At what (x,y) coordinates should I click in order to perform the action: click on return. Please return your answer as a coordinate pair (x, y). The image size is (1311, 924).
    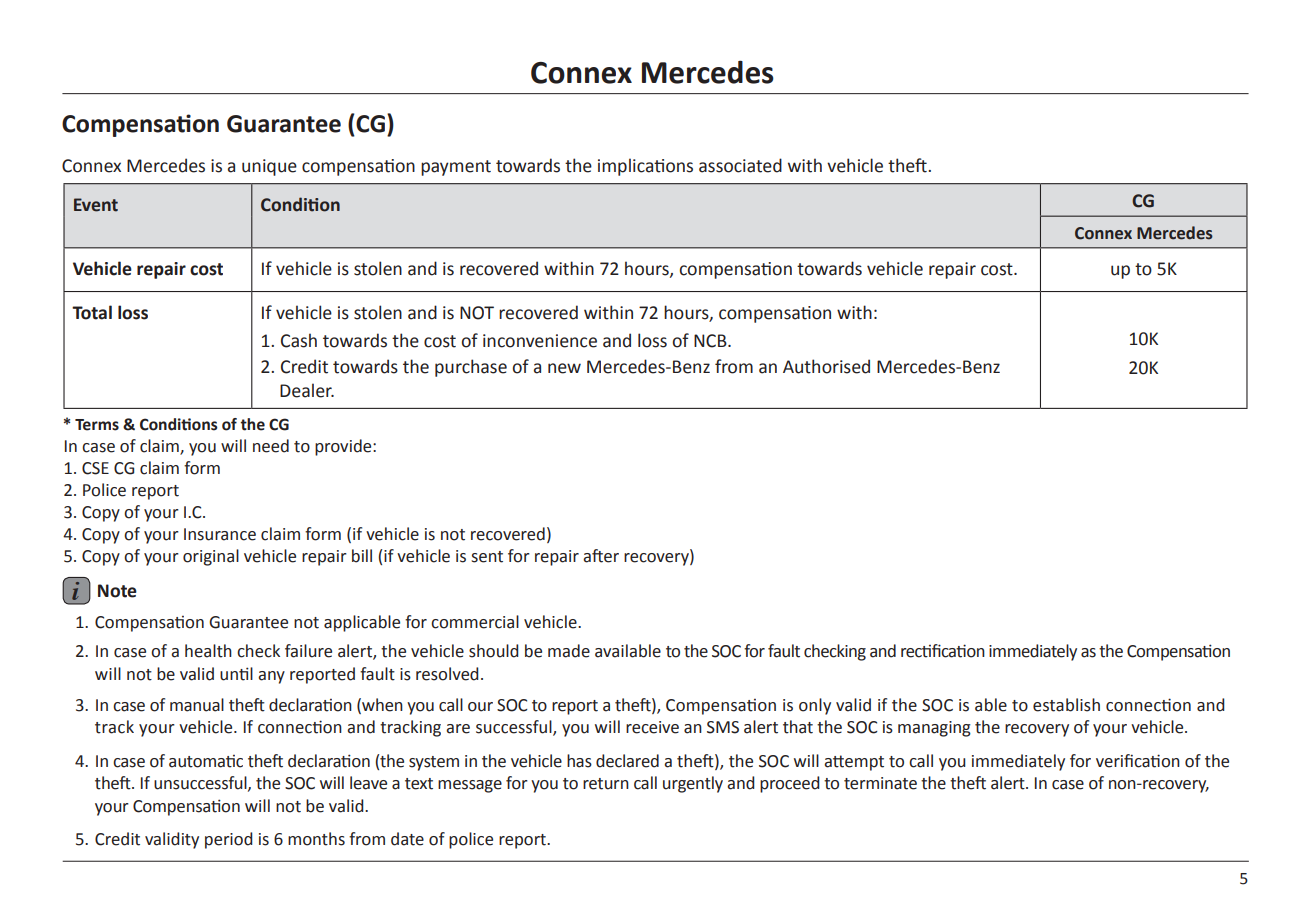
    Looking at the image, I should click on (606, 784).
